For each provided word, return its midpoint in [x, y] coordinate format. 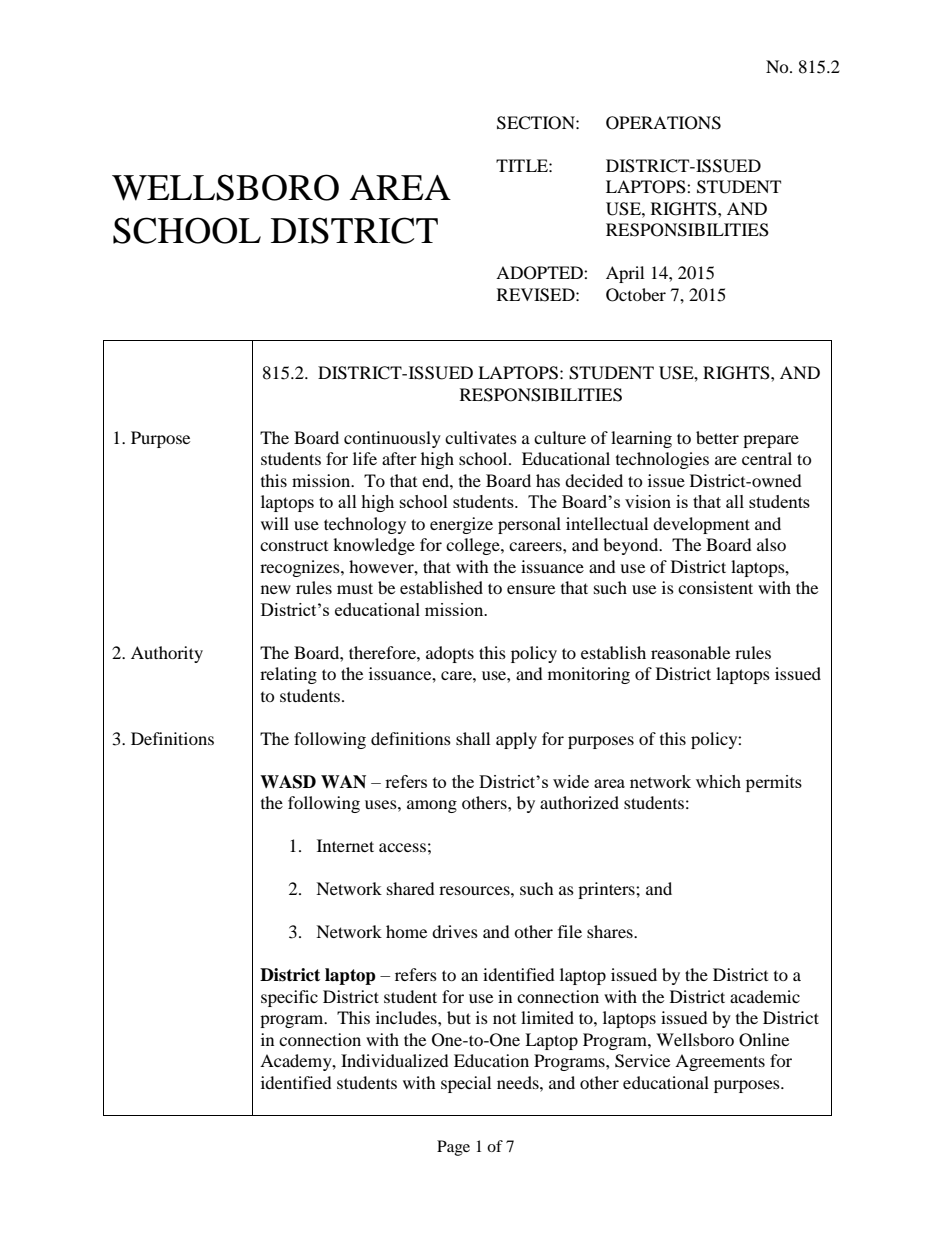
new [276, 589]
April [625, 274]
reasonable [690, 652]
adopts [450, 654]
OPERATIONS [663, 123]
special [466, 1084]
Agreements [720, 1062]
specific [289, 998]
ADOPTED [540, 273]
